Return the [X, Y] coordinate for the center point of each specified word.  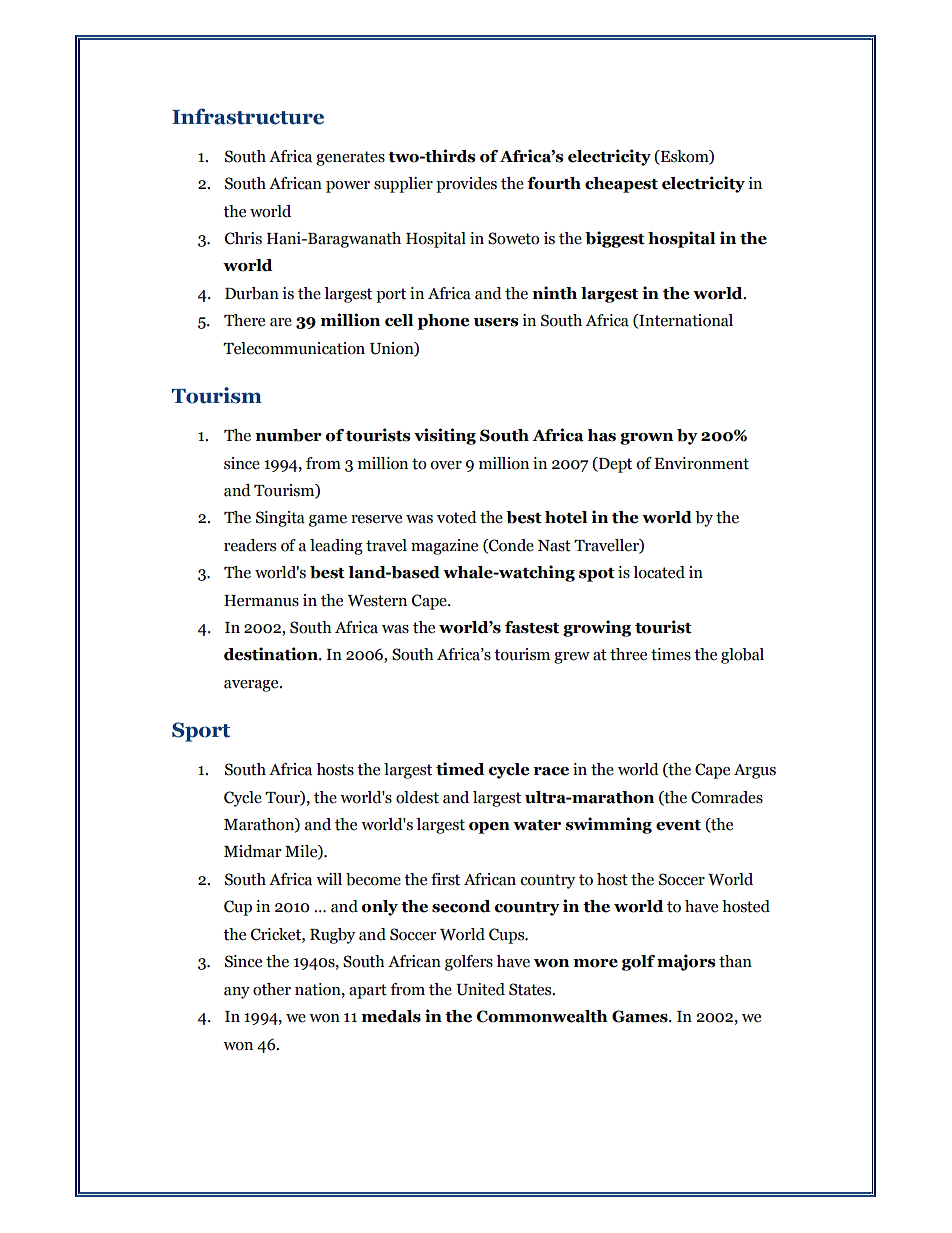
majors [686, 962]
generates [350, 158]
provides [466, 185]
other [272, 989]
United [480, 989]
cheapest [621, 185]
